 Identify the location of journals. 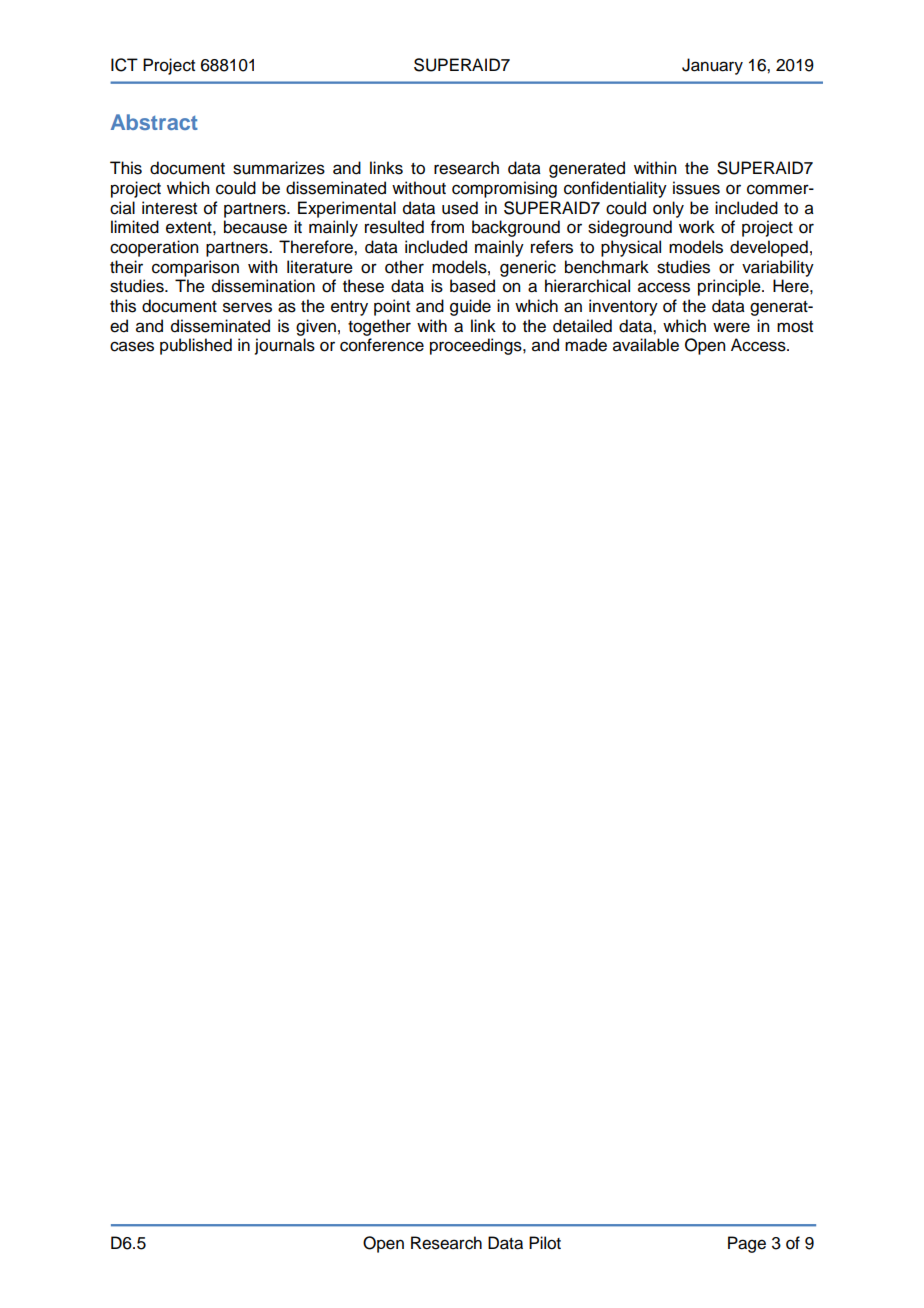
(285, 346).
